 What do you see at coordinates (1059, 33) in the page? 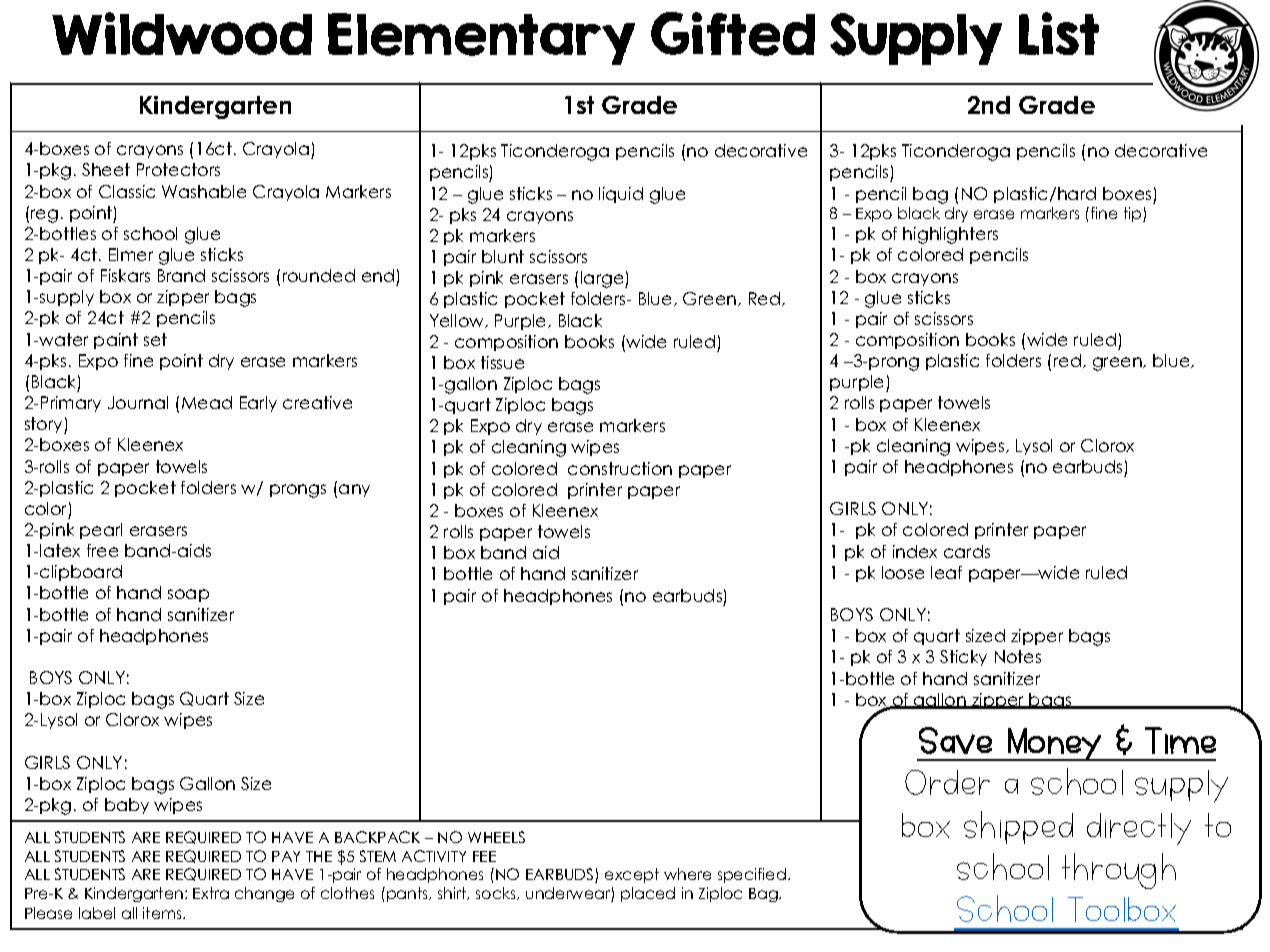
I see `List` at bounding box center [1059, 33].
